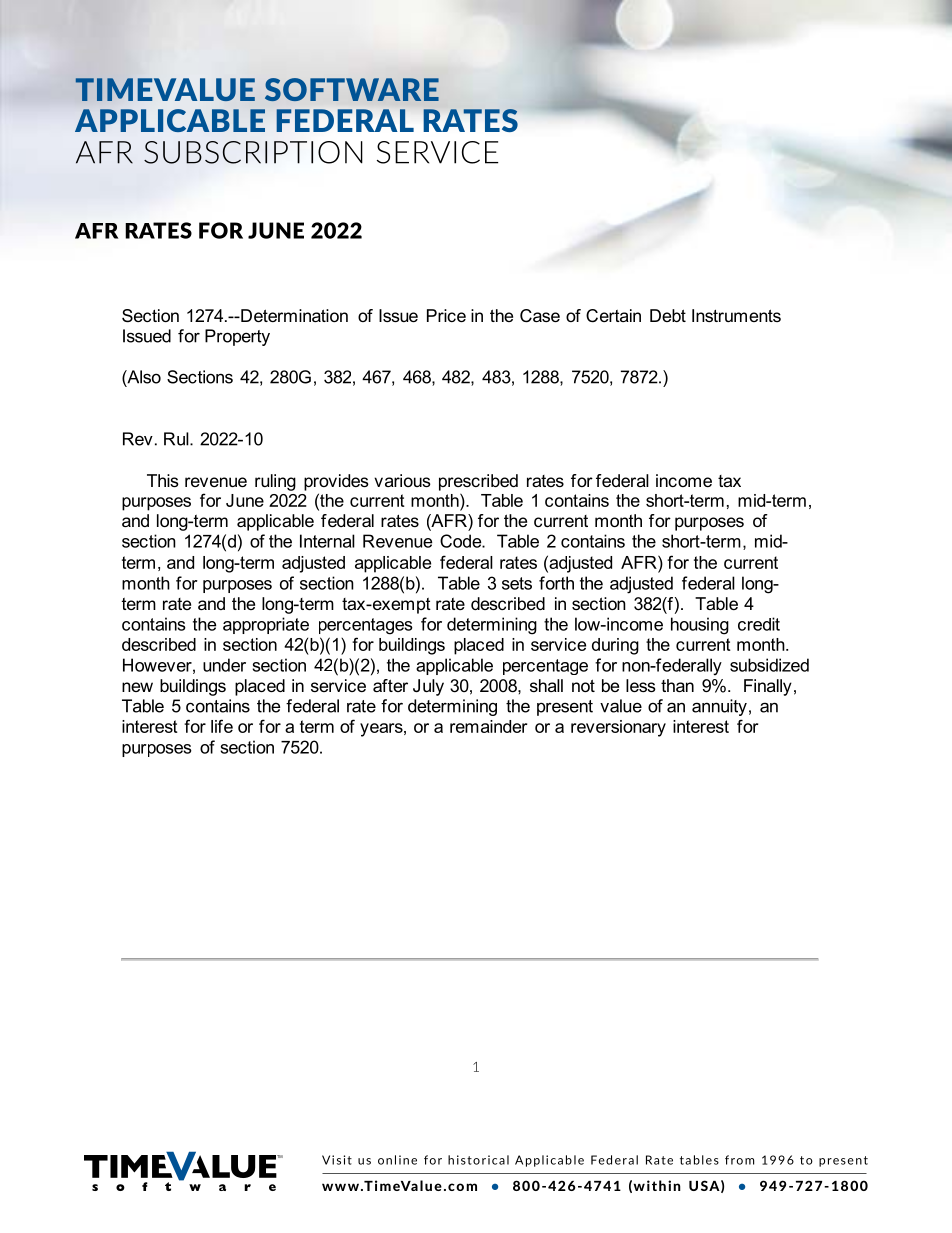 Image resolution: width=952 pixels, height=1233 pixels. Describe the element at coordinates (668, 315) in the screenshot. I see `Debt` at that location.
